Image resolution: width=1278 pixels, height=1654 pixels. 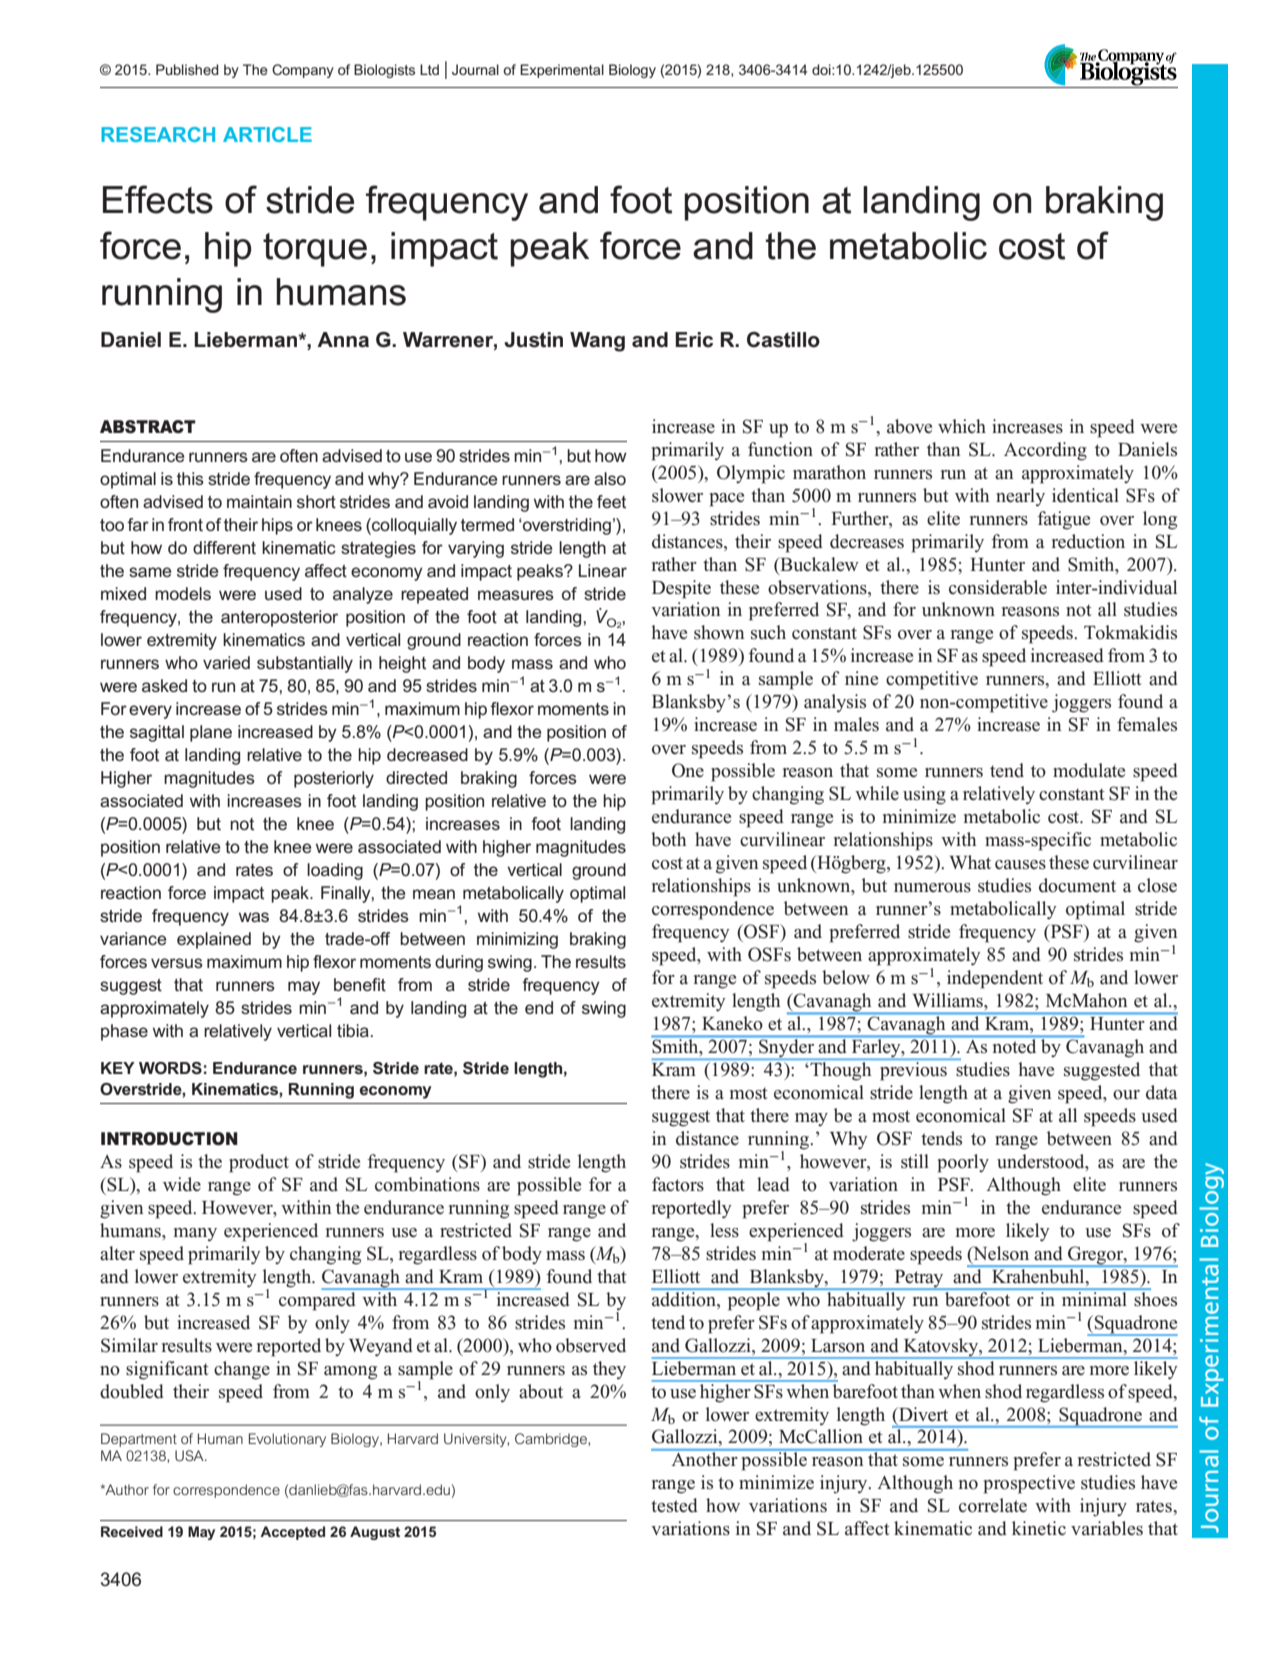 I want to click on Ltd, so click(x=429, y=69).
